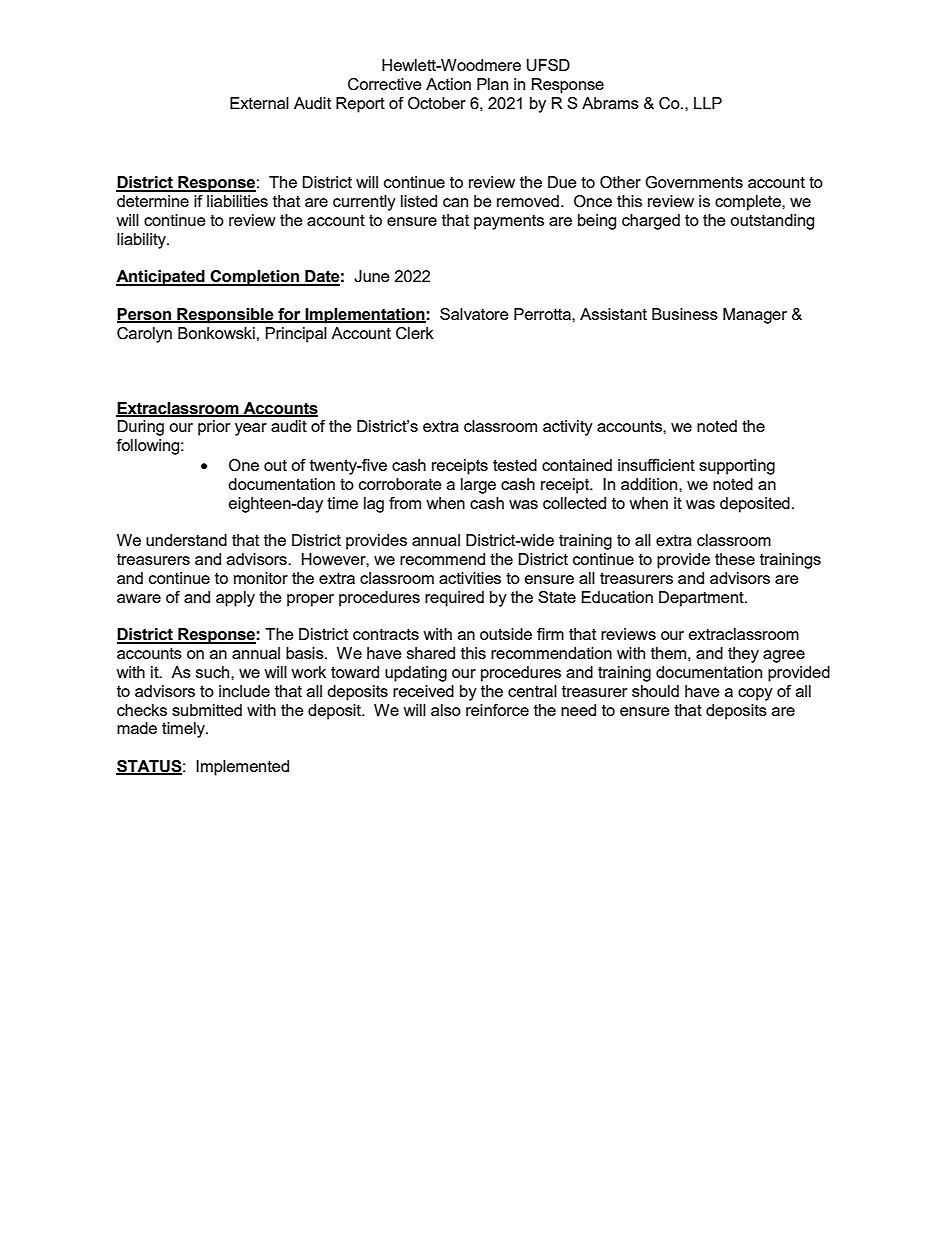 The image size is (952, 1233). What do you see at coordinates (735, 559) in the document?
I see `these` at bounding box center [735, 559].
